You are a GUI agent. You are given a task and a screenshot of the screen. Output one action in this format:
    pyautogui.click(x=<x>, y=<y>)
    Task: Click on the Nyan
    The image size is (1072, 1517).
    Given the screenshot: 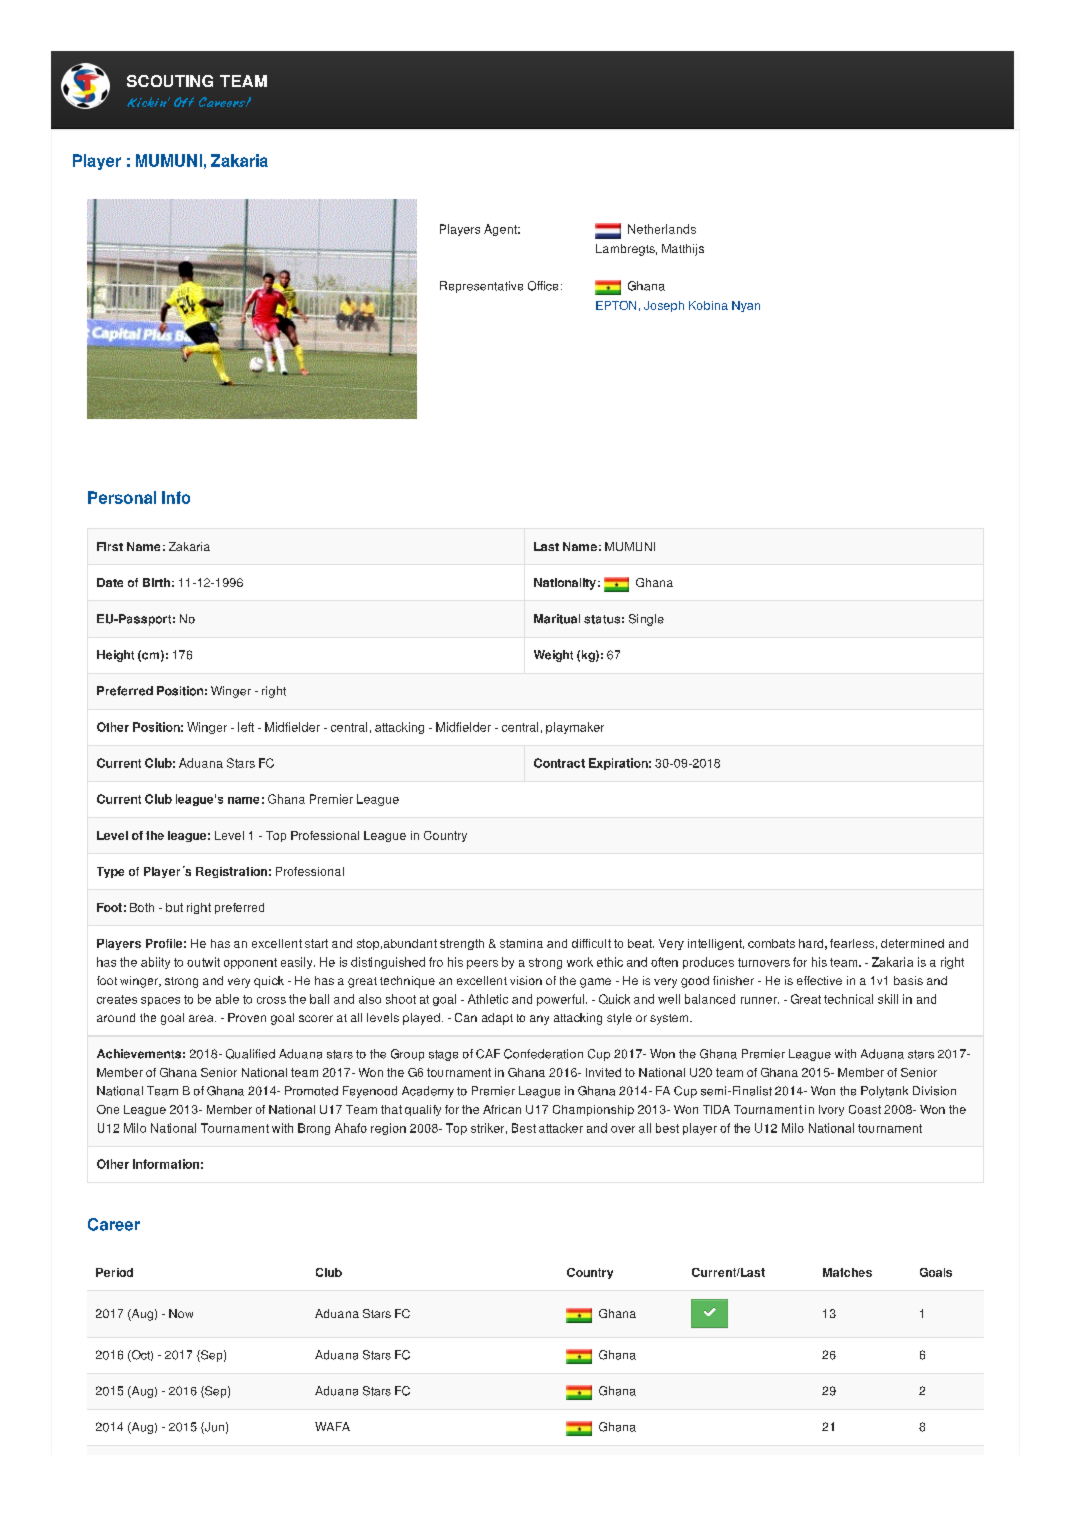 What is the action you would take?
    pyautogui.click(x=746, y=306)
